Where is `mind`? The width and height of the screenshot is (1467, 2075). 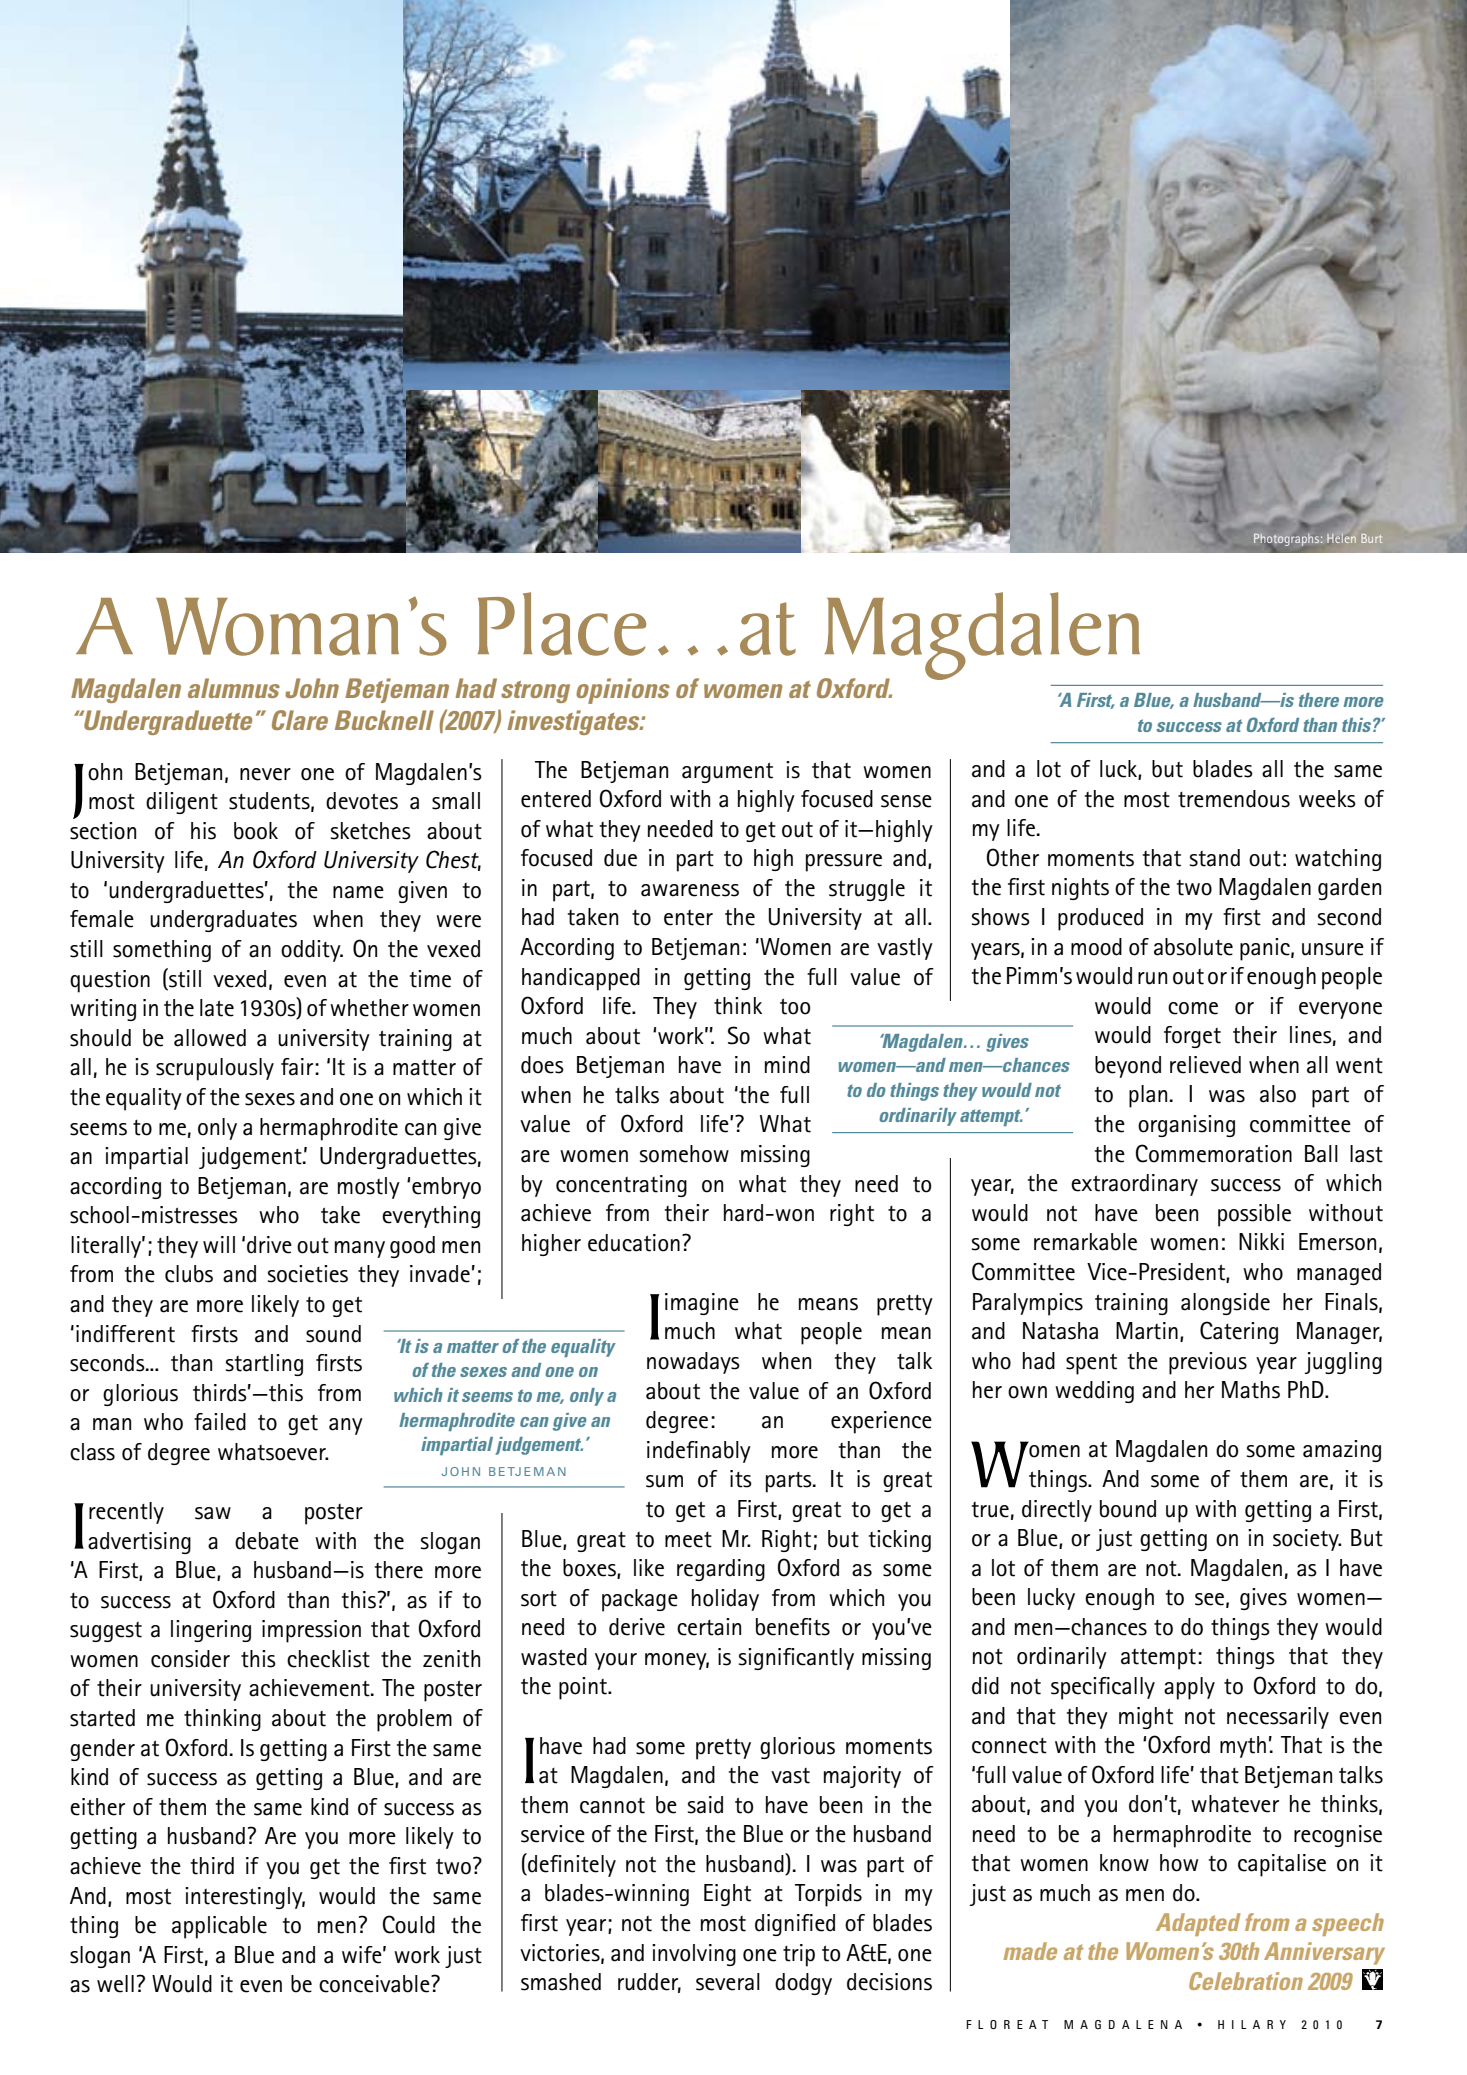
mind is located at coordinates (787, 1065).
